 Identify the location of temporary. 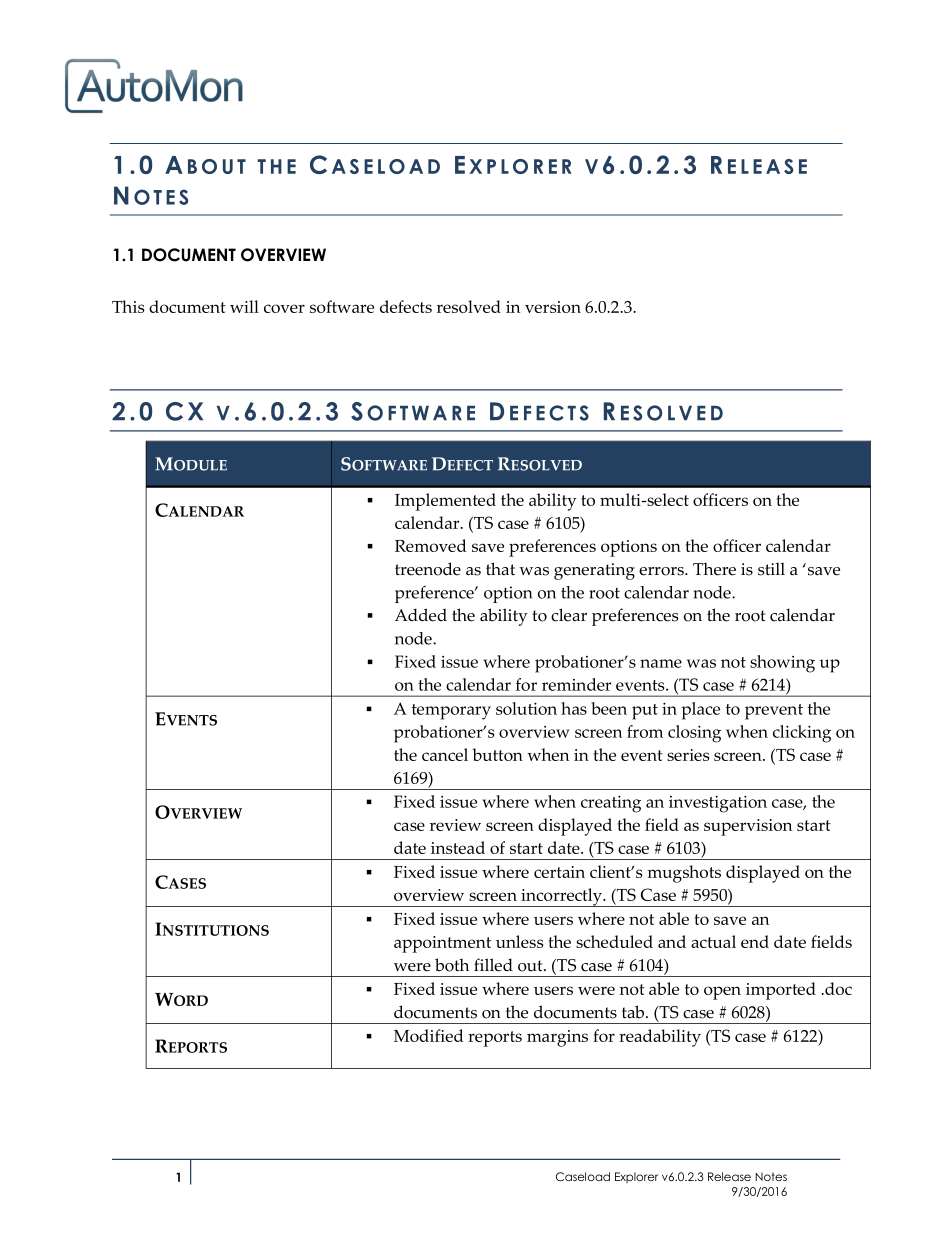
(451, 712).
